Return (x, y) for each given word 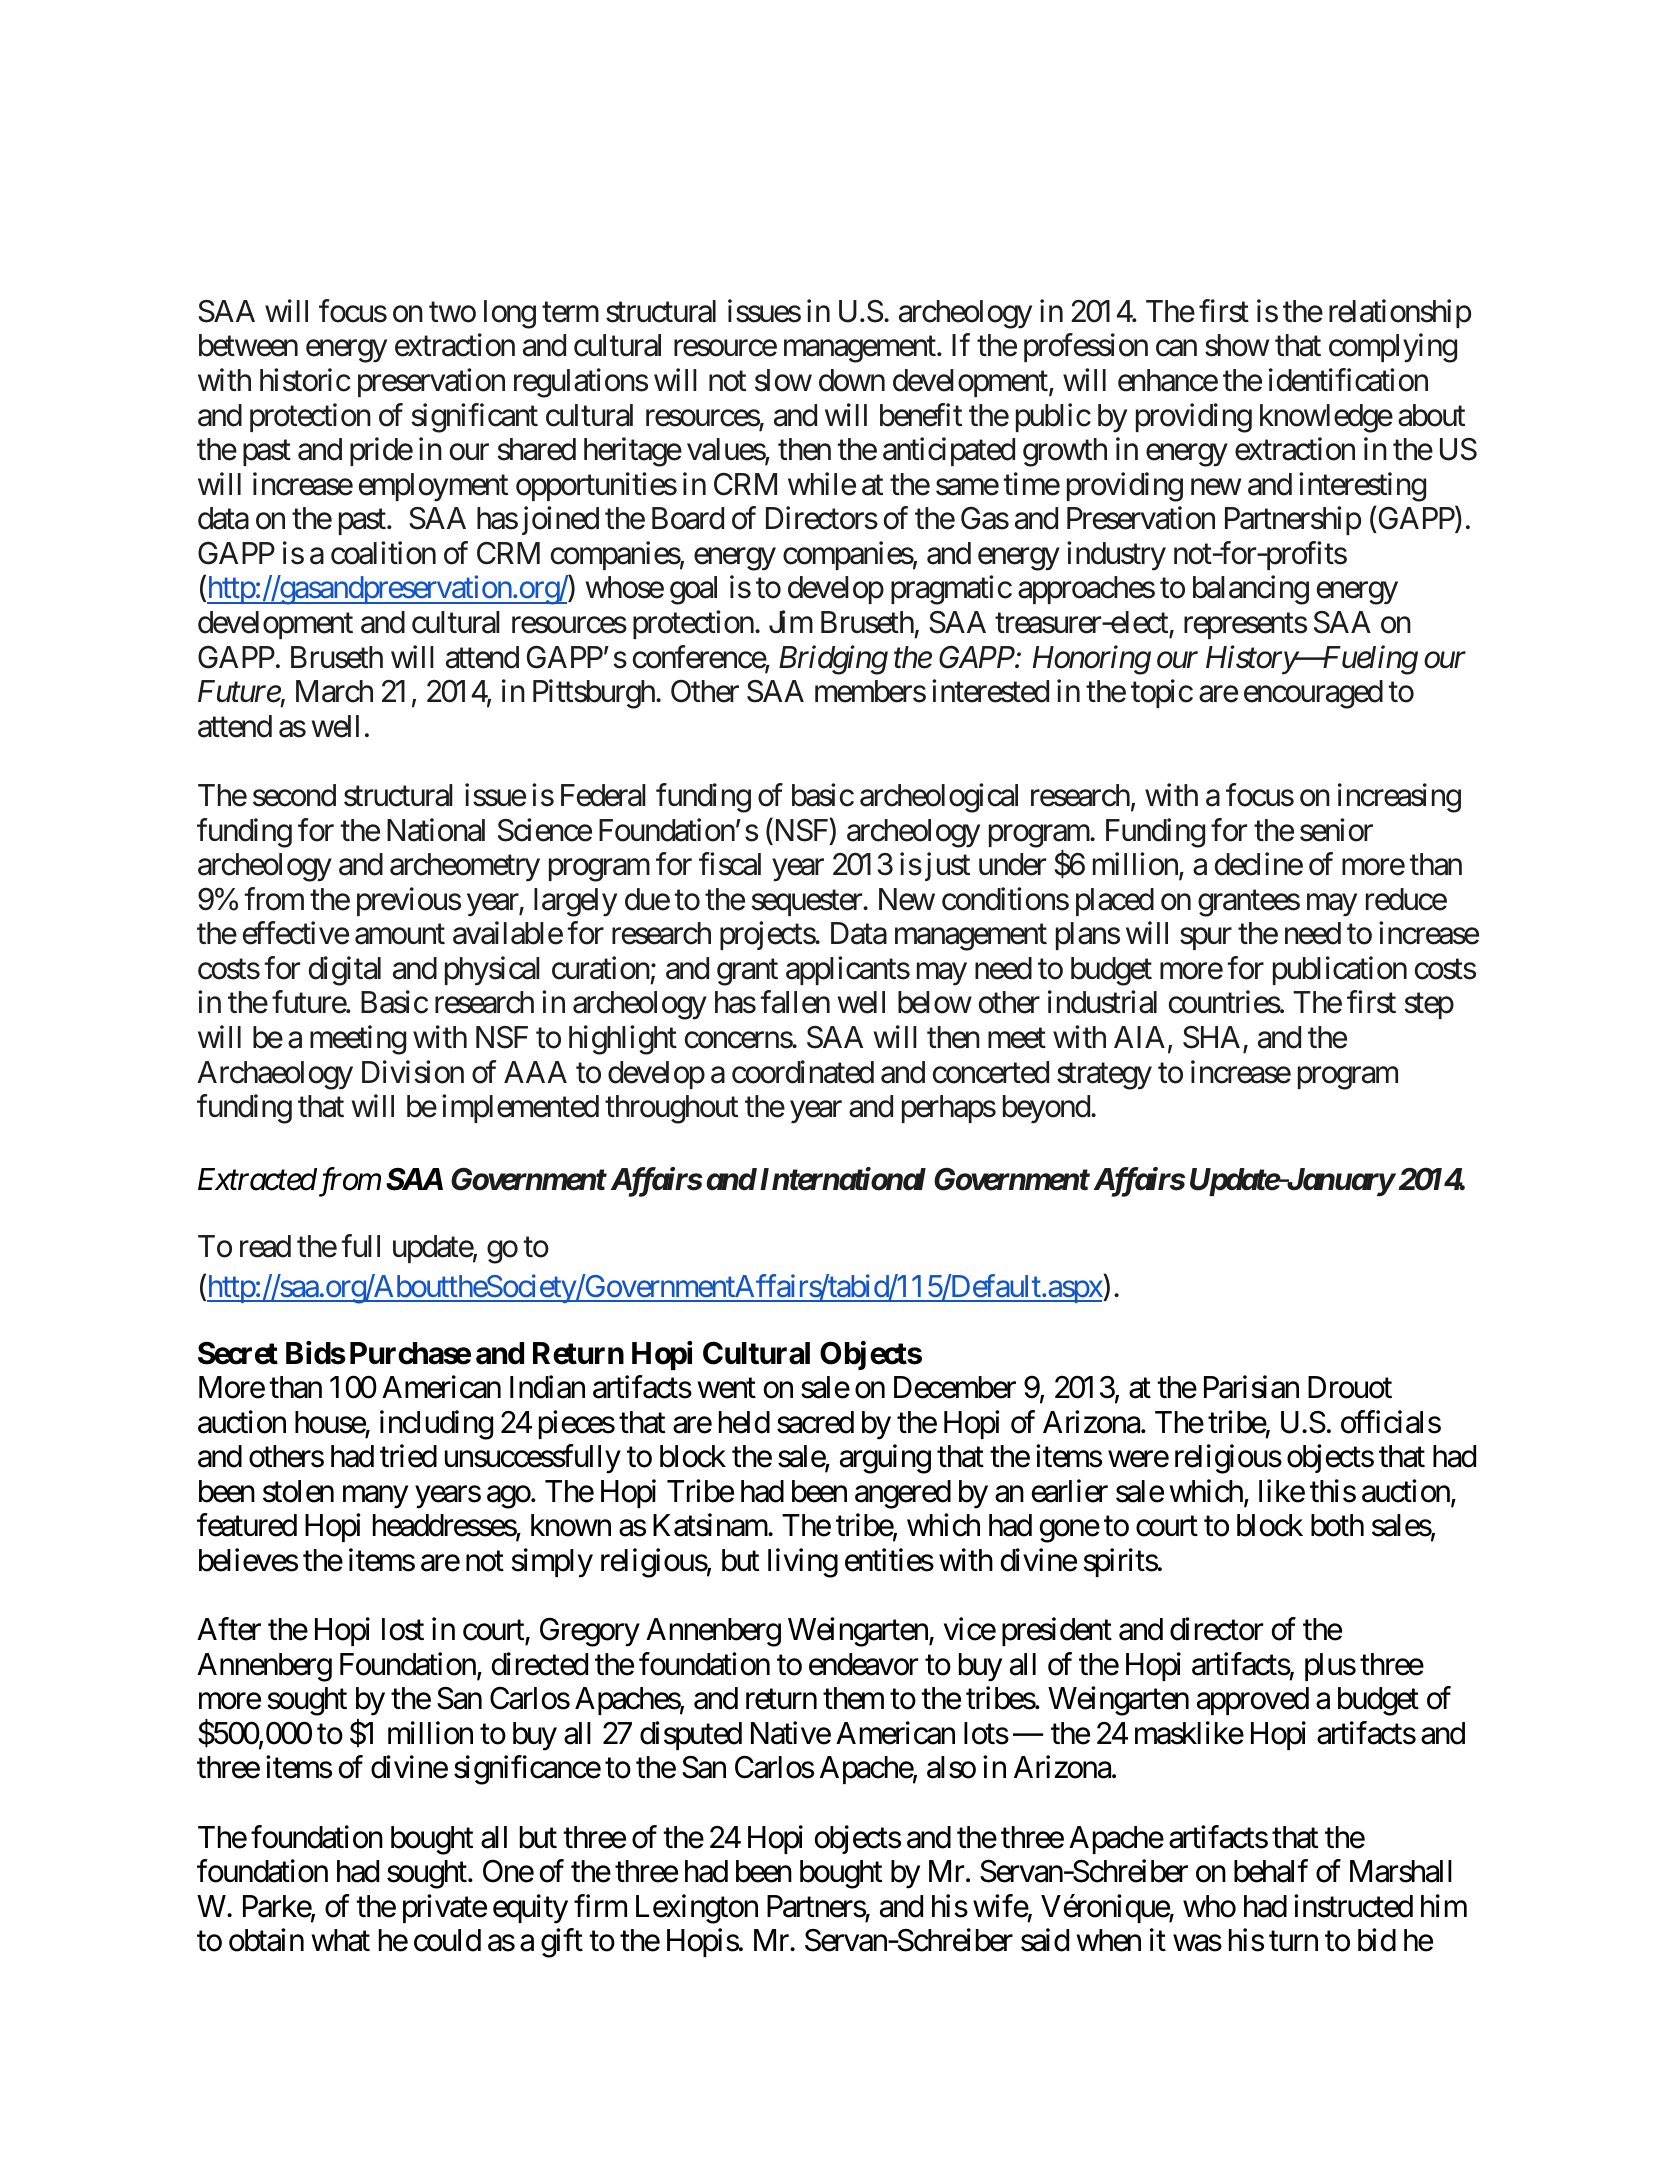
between (248, 345)
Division (413, 1072)
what (341, 1940)
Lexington (697, 1909)
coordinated (803, 1072)
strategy (1104, 1076)
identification (1348, 380)
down (852, 380)
